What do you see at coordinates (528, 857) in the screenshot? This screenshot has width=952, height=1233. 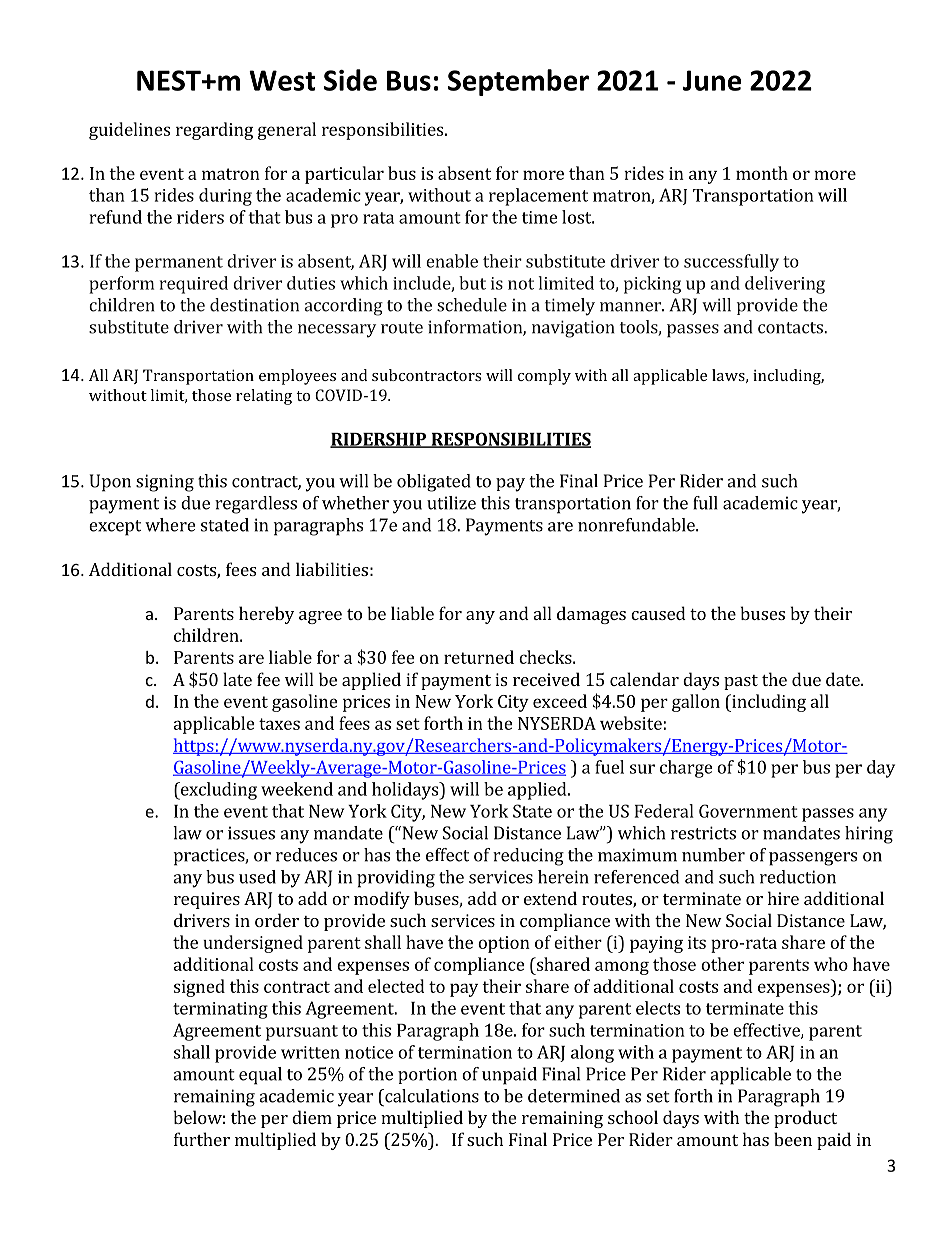 I see `reducing` at bounding box center [528, 857].
